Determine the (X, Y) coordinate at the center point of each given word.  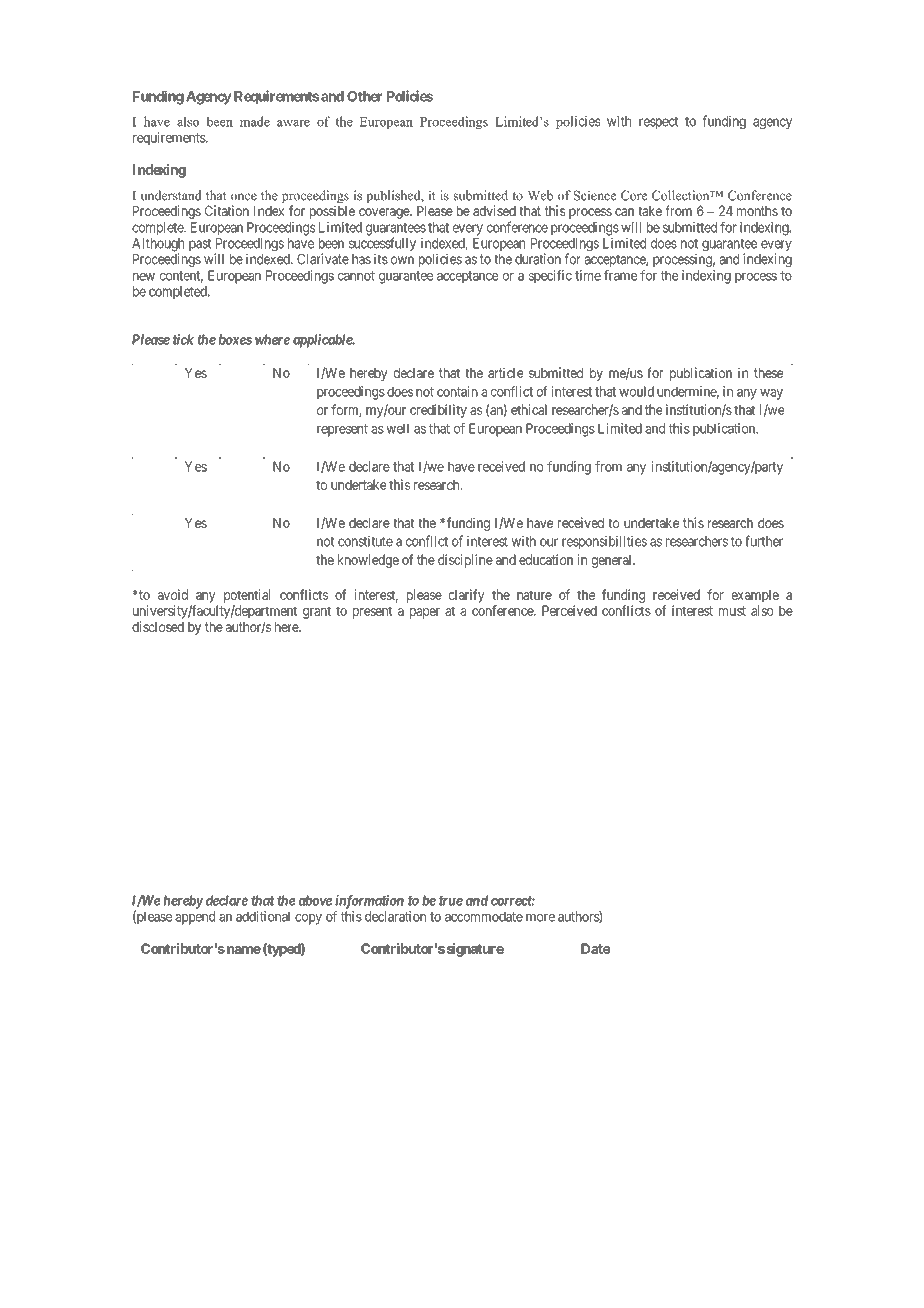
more (540, 917)
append (195, 918)
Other (364, 96)
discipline (465, 561)
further (764, 541)
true (451, 901)
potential (247, 596)
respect (658, 123)
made (255, 121)
